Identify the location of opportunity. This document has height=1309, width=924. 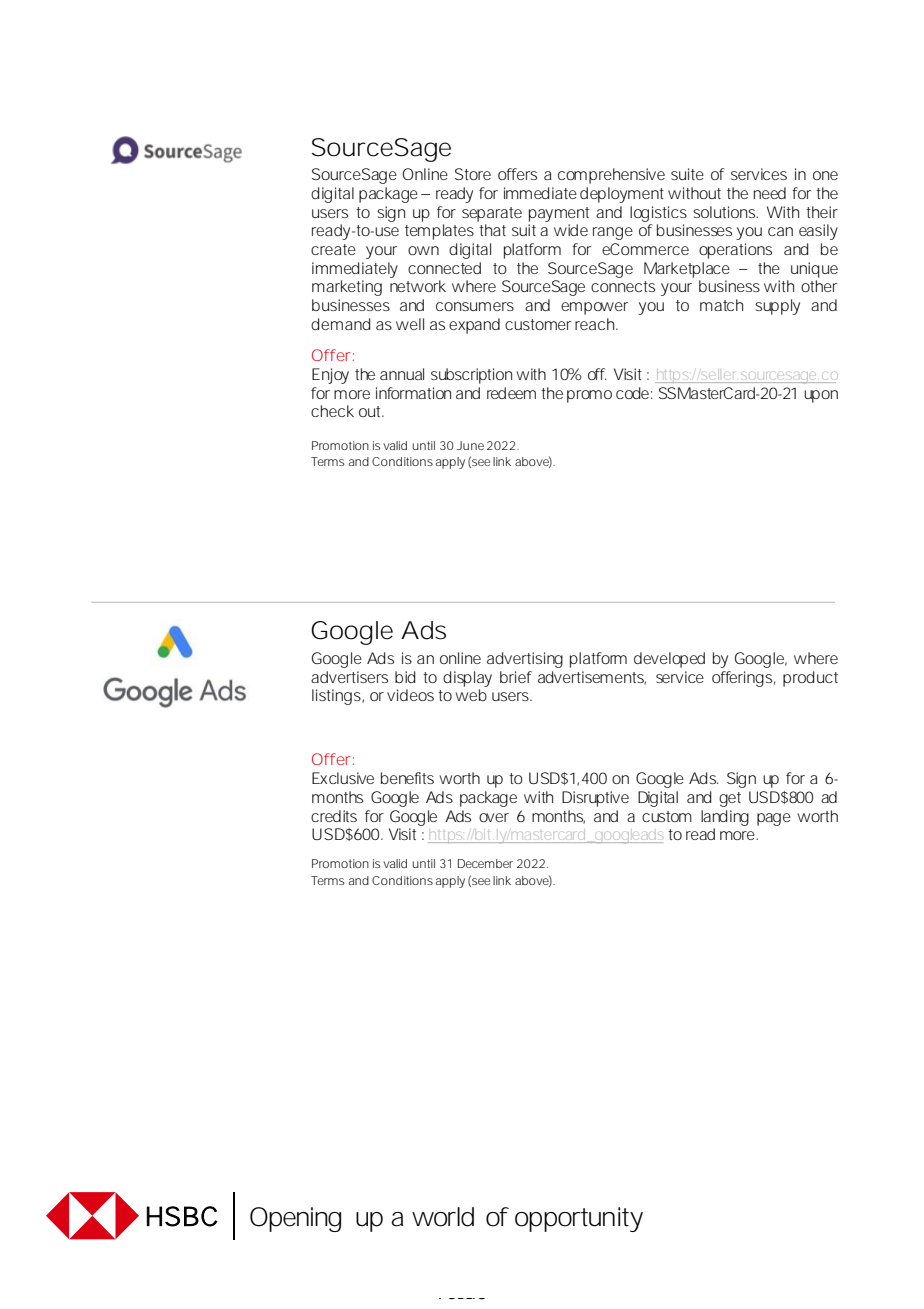
(579, 1219).
